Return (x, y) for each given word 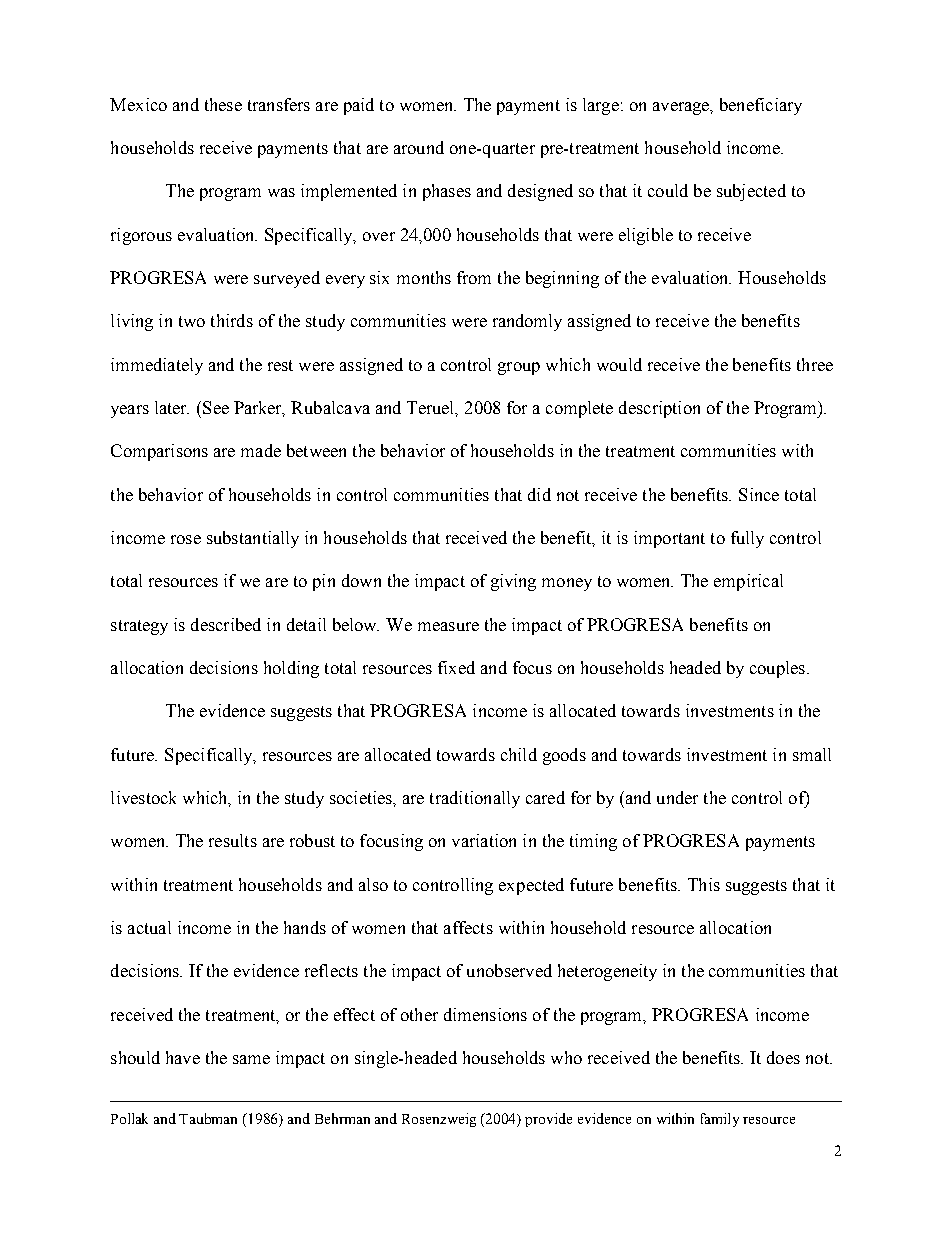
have (183, 1057)
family (720, 1120)
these (223, 104)
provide (548, 1120)
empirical (748, 582)
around (419, 147)
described (226, 624)
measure (448, 626)
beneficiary (761, 106)
